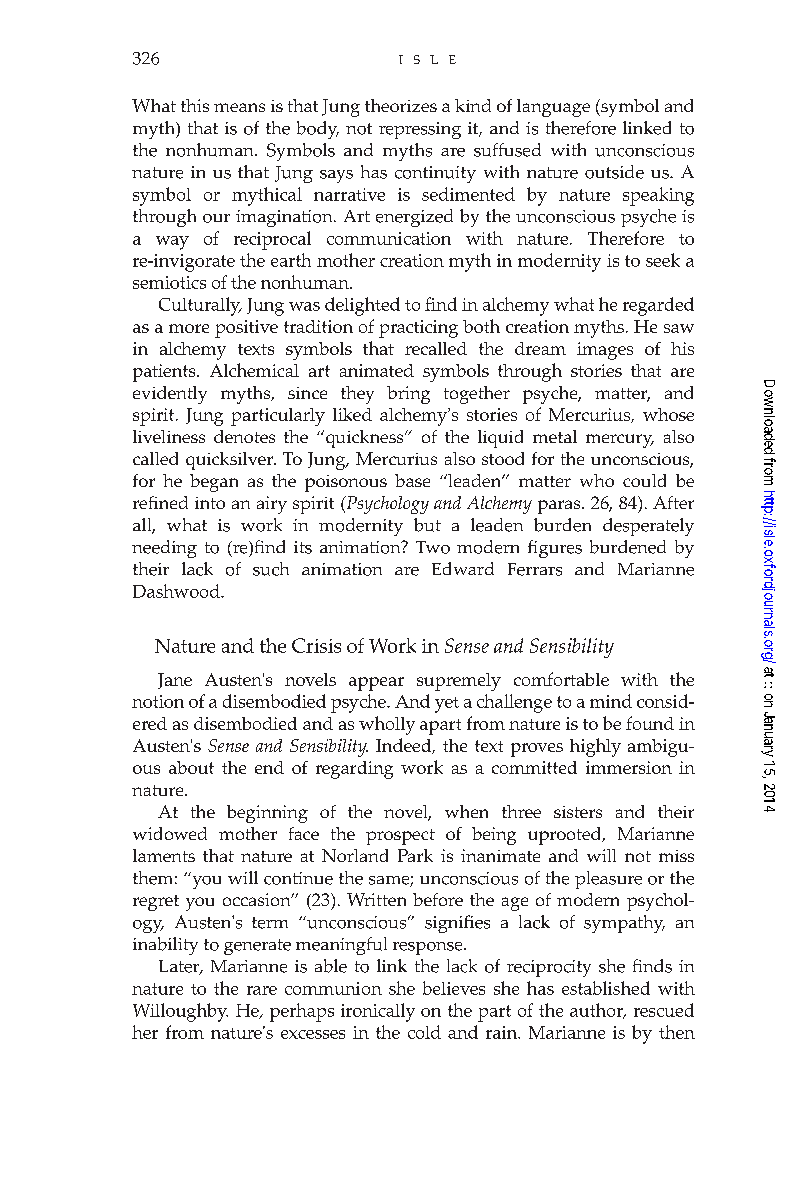 The width and height of the screenshot is (794, 1191). Describe the element at coordinates (614, 172) in the screenshot. I see `outside` at that location.
